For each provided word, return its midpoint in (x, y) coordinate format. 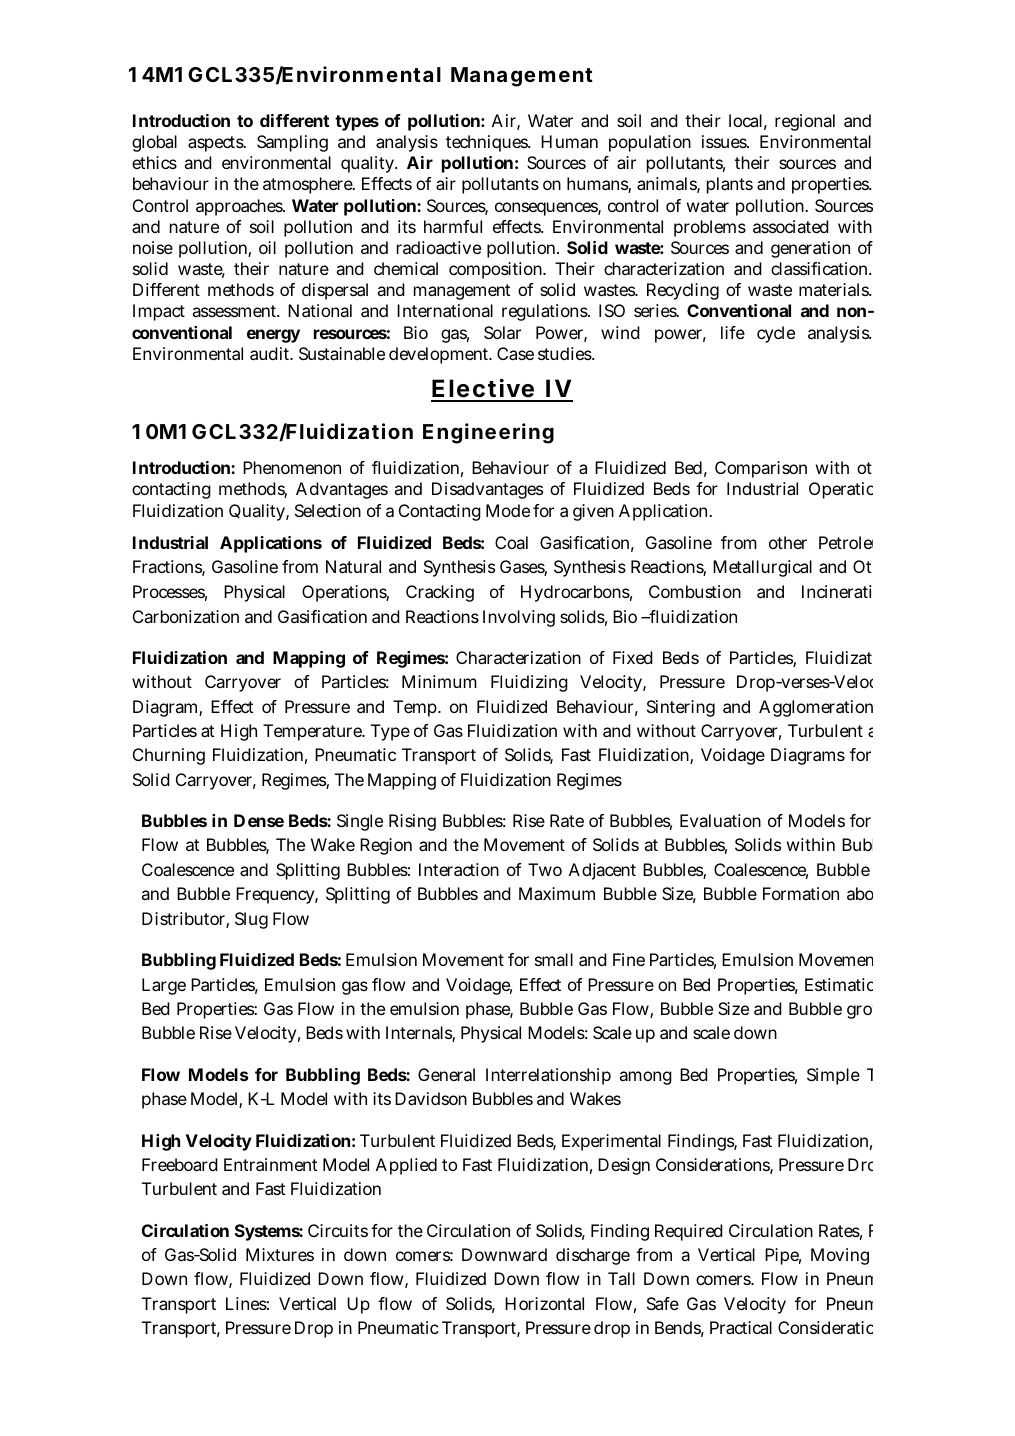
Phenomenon (292, 467)
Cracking (440, 593)
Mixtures (280, 1254)
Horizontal (544, 1303)
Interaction (459, 869)
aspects (216, 144)
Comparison (761, 469)
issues (725, 141)
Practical (741, 1327)
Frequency (275, 895)
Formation (801, 893)
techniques (488, 143)
